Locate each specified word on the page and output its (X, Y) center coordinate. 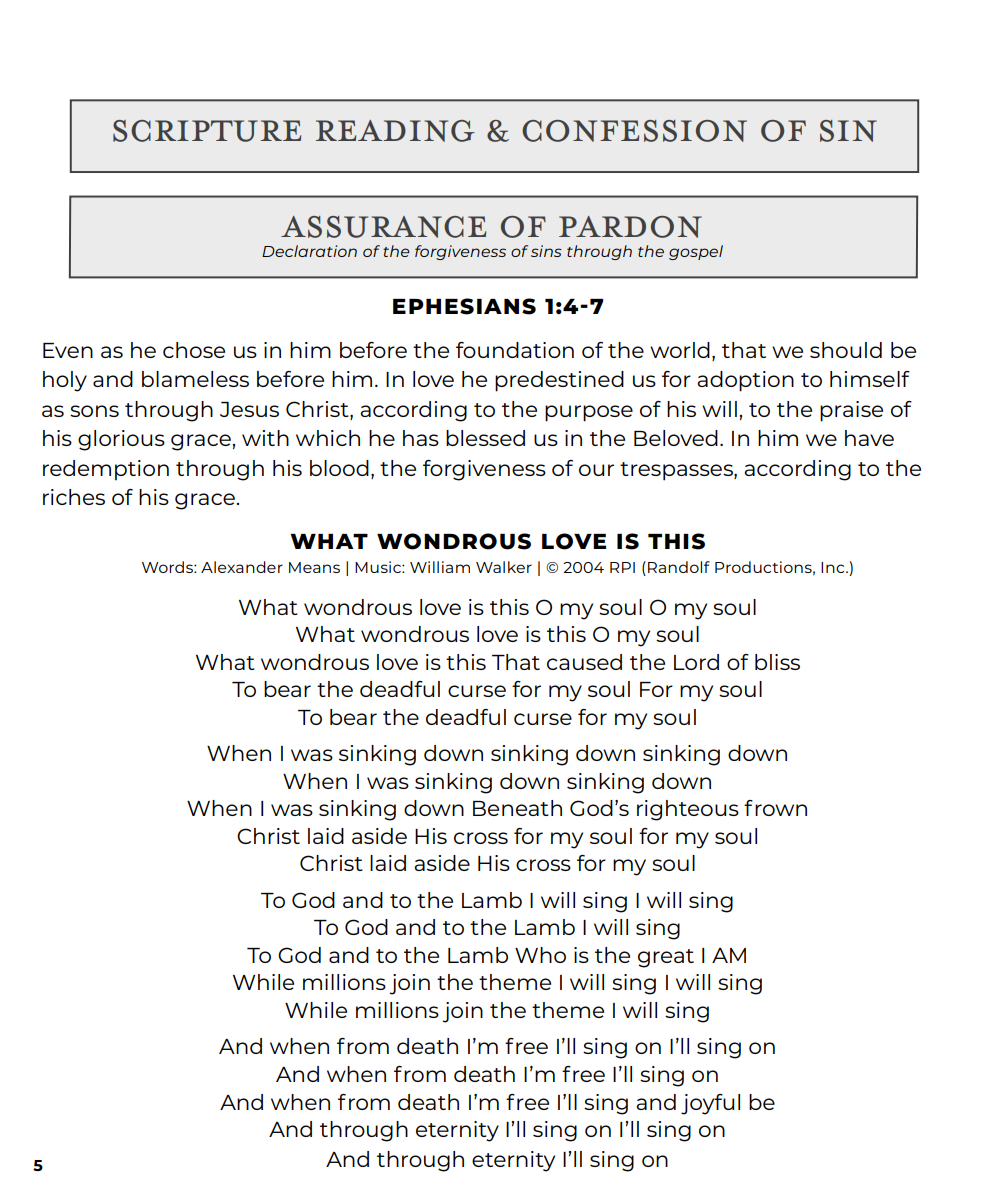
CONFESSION (634, 131)
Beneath (517, 808)
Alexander (242, 567)
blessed (485, 438)
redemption (106, 470)
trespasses (677, 471)
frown (775, 808)
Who (540, 955)
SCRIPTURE (207, 131)
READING (395, 131)
